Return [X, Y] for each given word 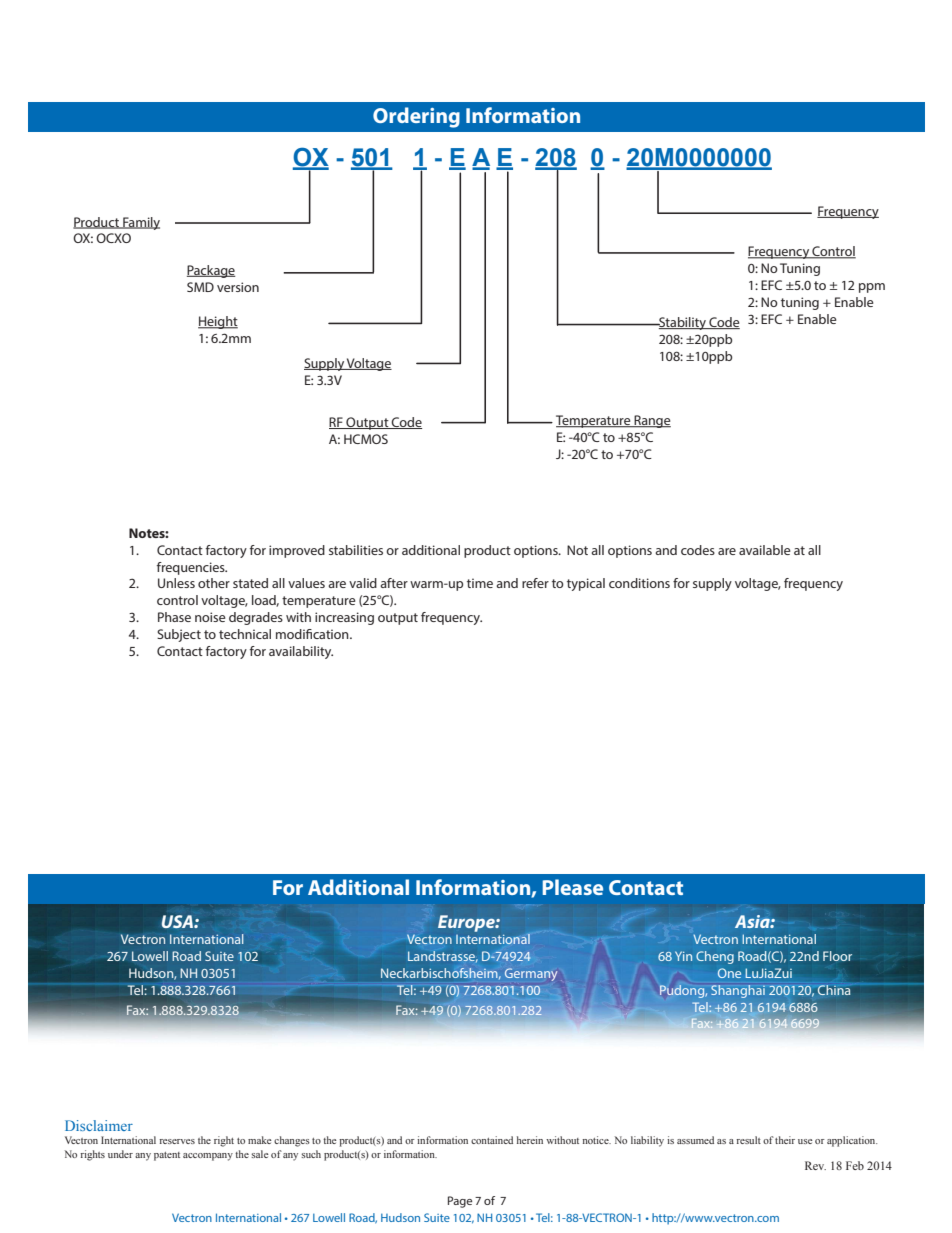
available [765, 550]
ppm [872, 288]
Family [140, 223]
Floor [837, 956]
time [480, 583]
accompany [208, 1157]
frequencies [192, 568]
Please [573, 887]
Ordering [416, 117]
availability [301, 652]
